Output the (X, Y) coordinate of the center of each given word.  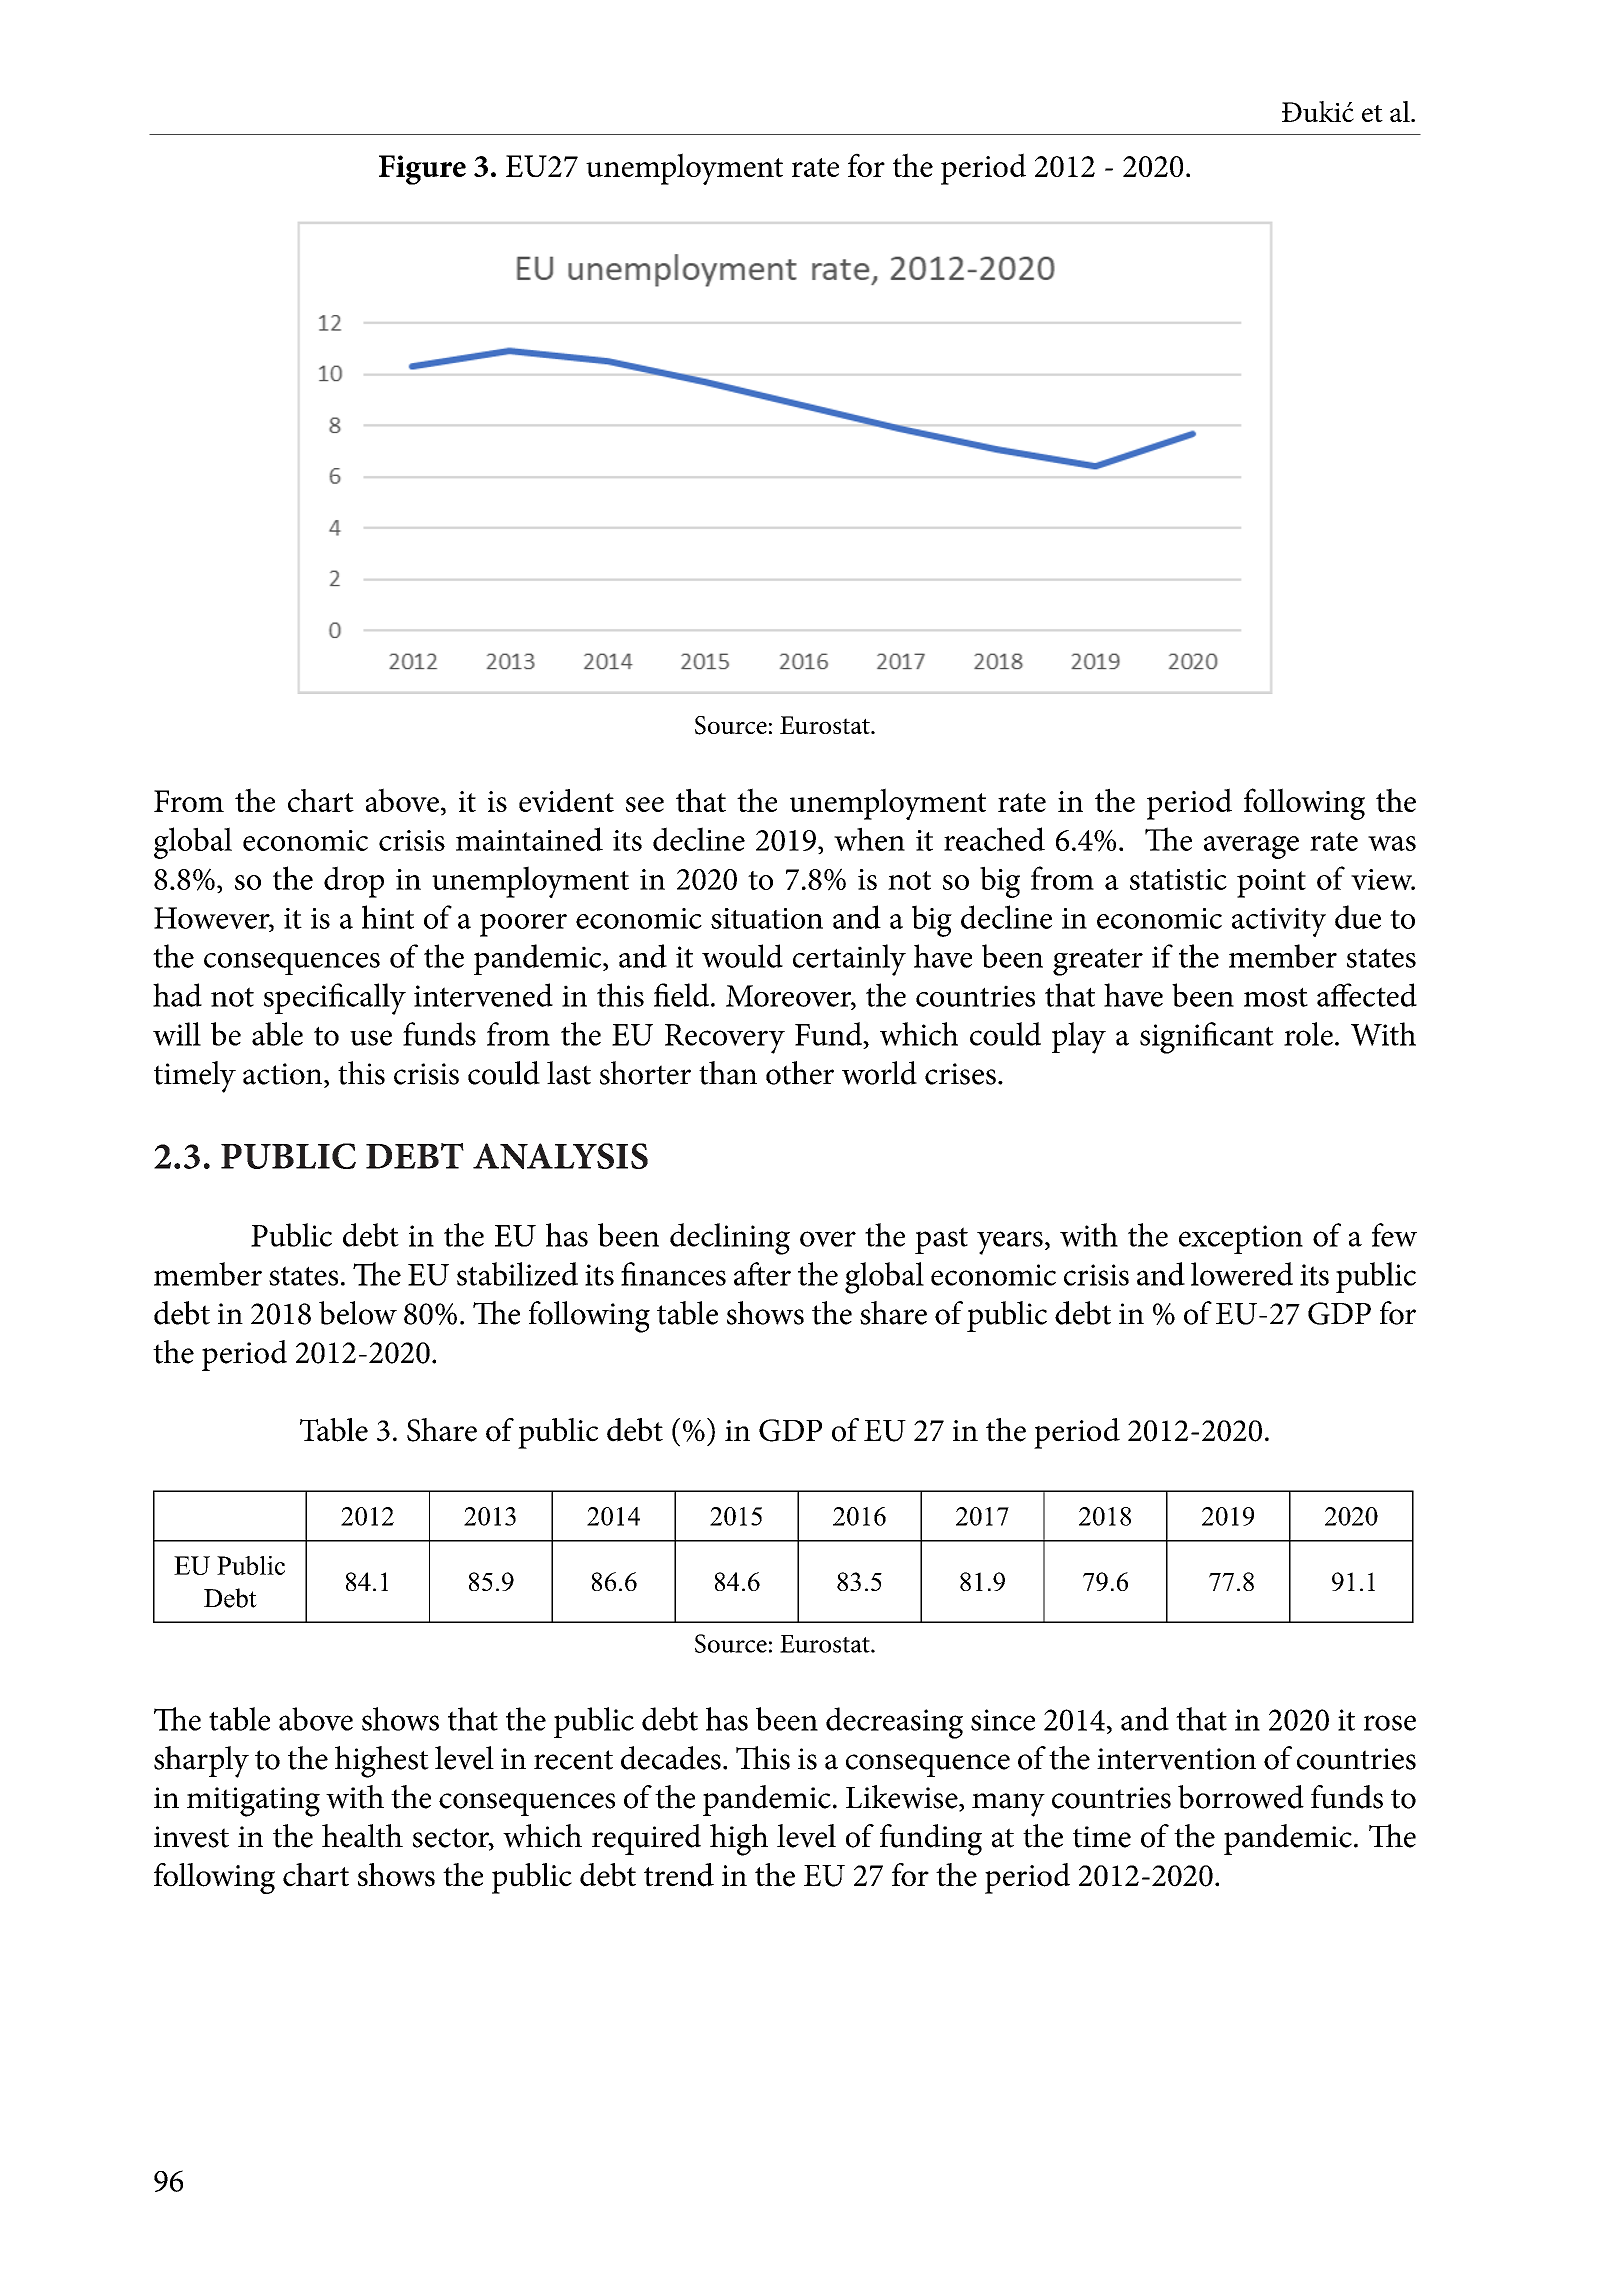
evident (566, 800)
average (1251, 847)
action (284, 1074)
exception (1241, 1239)
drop (354, 882)
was (1392, 843)
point (1271, 883)
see (645, 804)
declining (730, 1239)
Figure (422, 170)
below (358, 1313)
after (762, 1274)
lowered (1242, 1274)
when (869, 839)
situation (767, 918)
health (362, 1836)
